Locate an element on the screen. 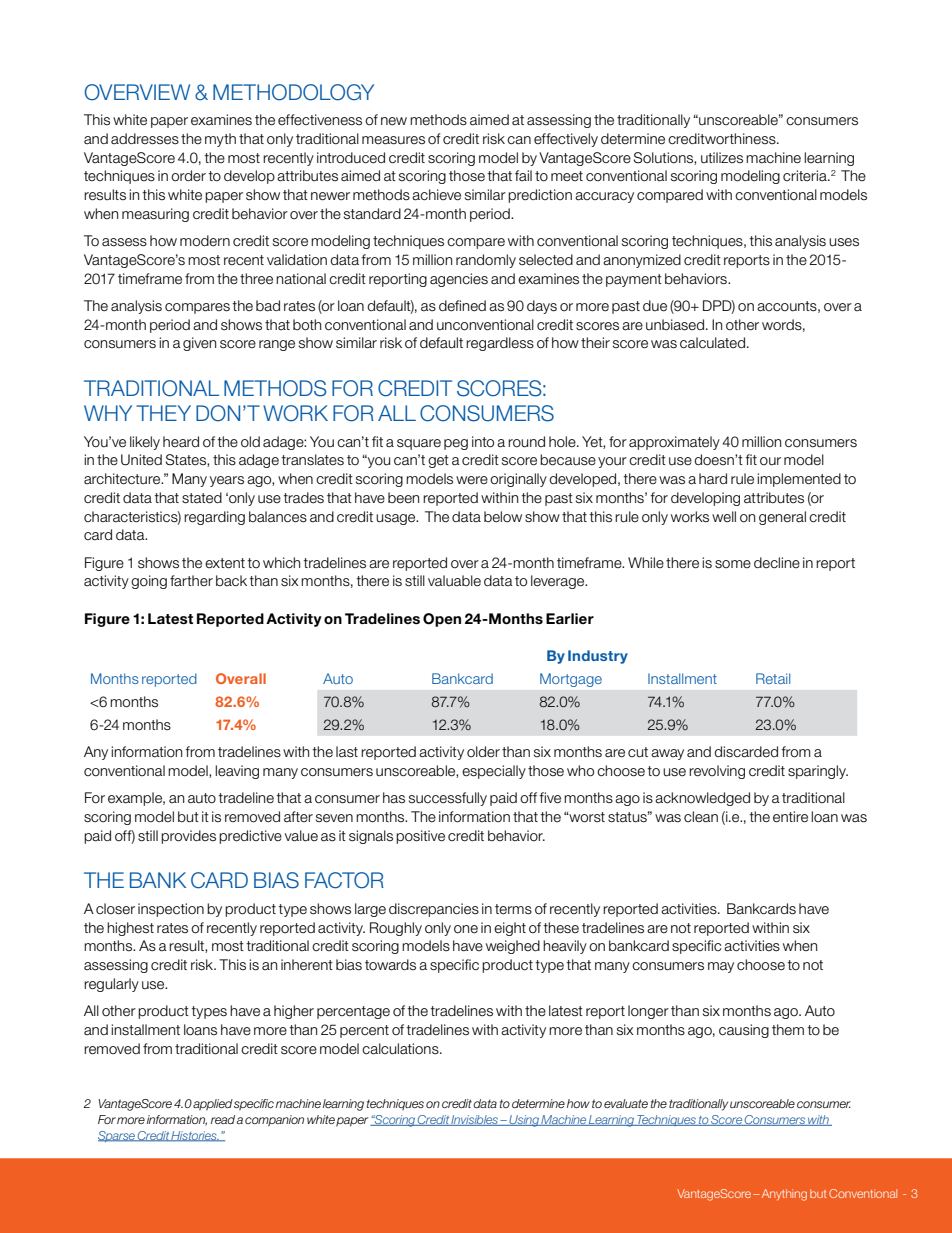 Image resolution: width=952 pixels, height=1233 pixels. one is located at coordinates (466, 929).
